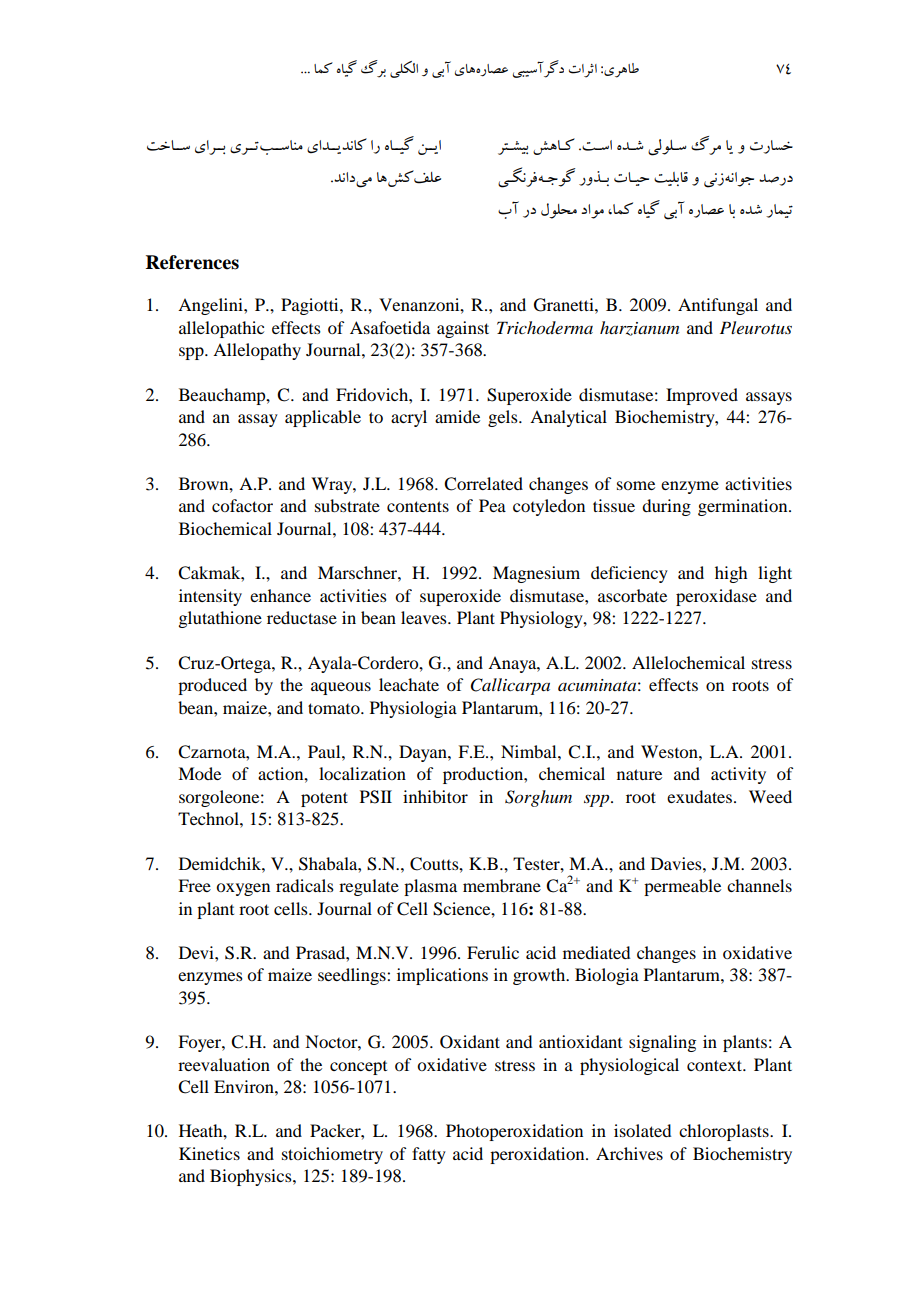 The height and width of the screenshot is (1308, 924). What do you see at coordinates (424, 753) in the screenshot?
I see `Dayan` at bounding box center [424, 753].
